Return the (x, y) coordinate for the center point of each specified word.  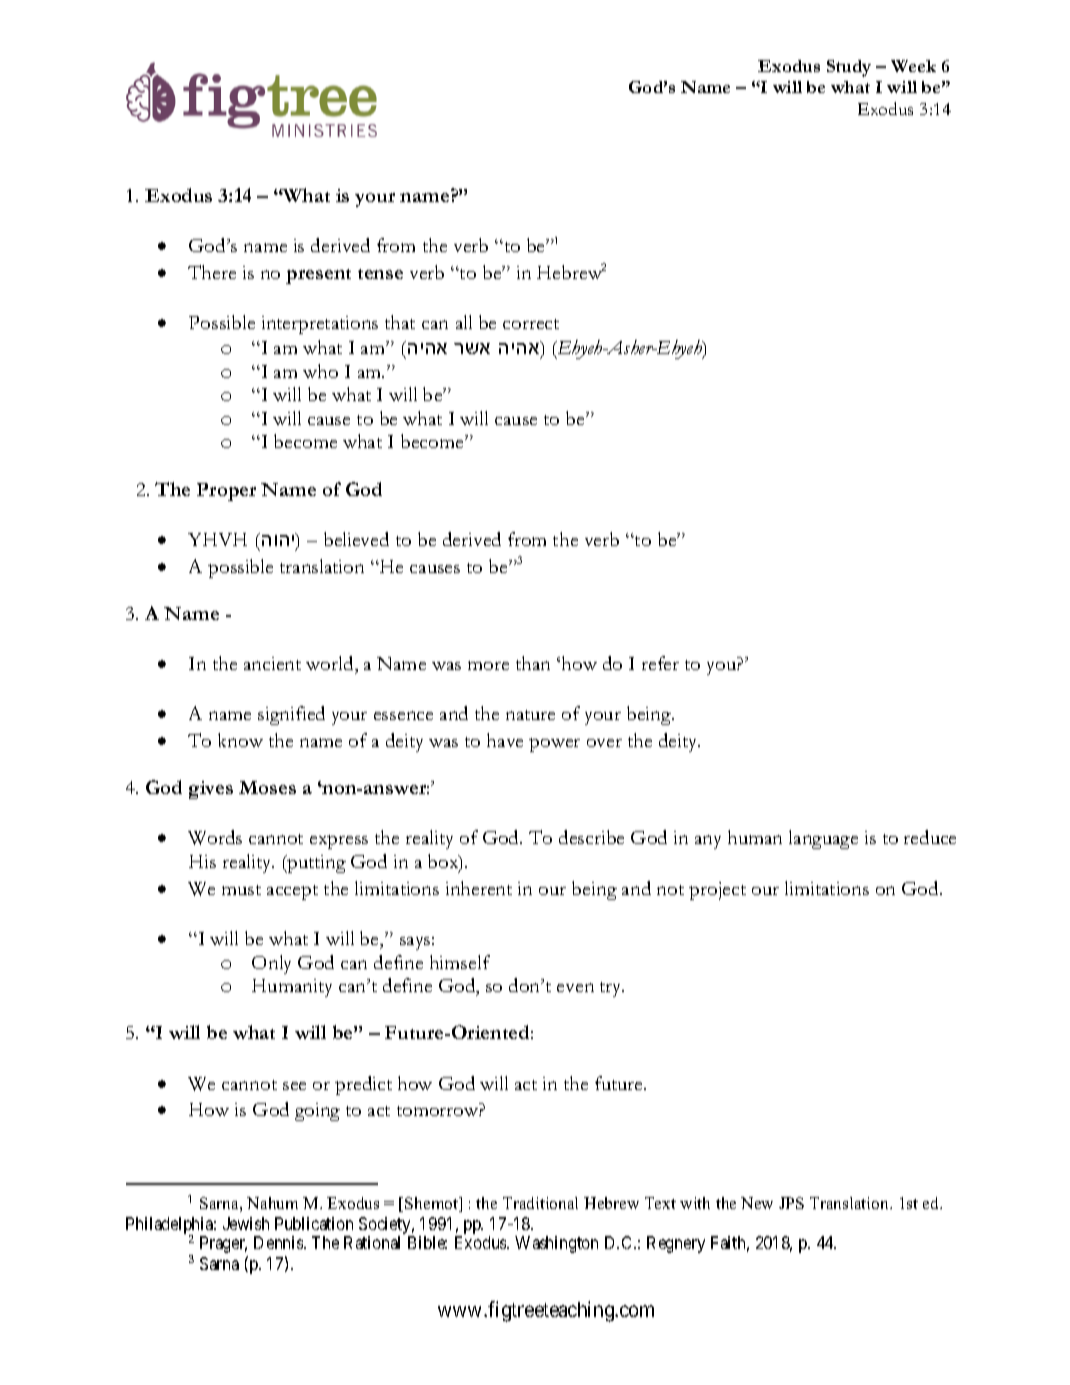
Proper (226, 492)
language (823, 839)
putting (315, 864)
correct (531, 324)
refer (660, 663)
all (464, 322)
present (318, 276)
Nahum (272, 1203)
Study (849, 68)
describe (591, 837)
